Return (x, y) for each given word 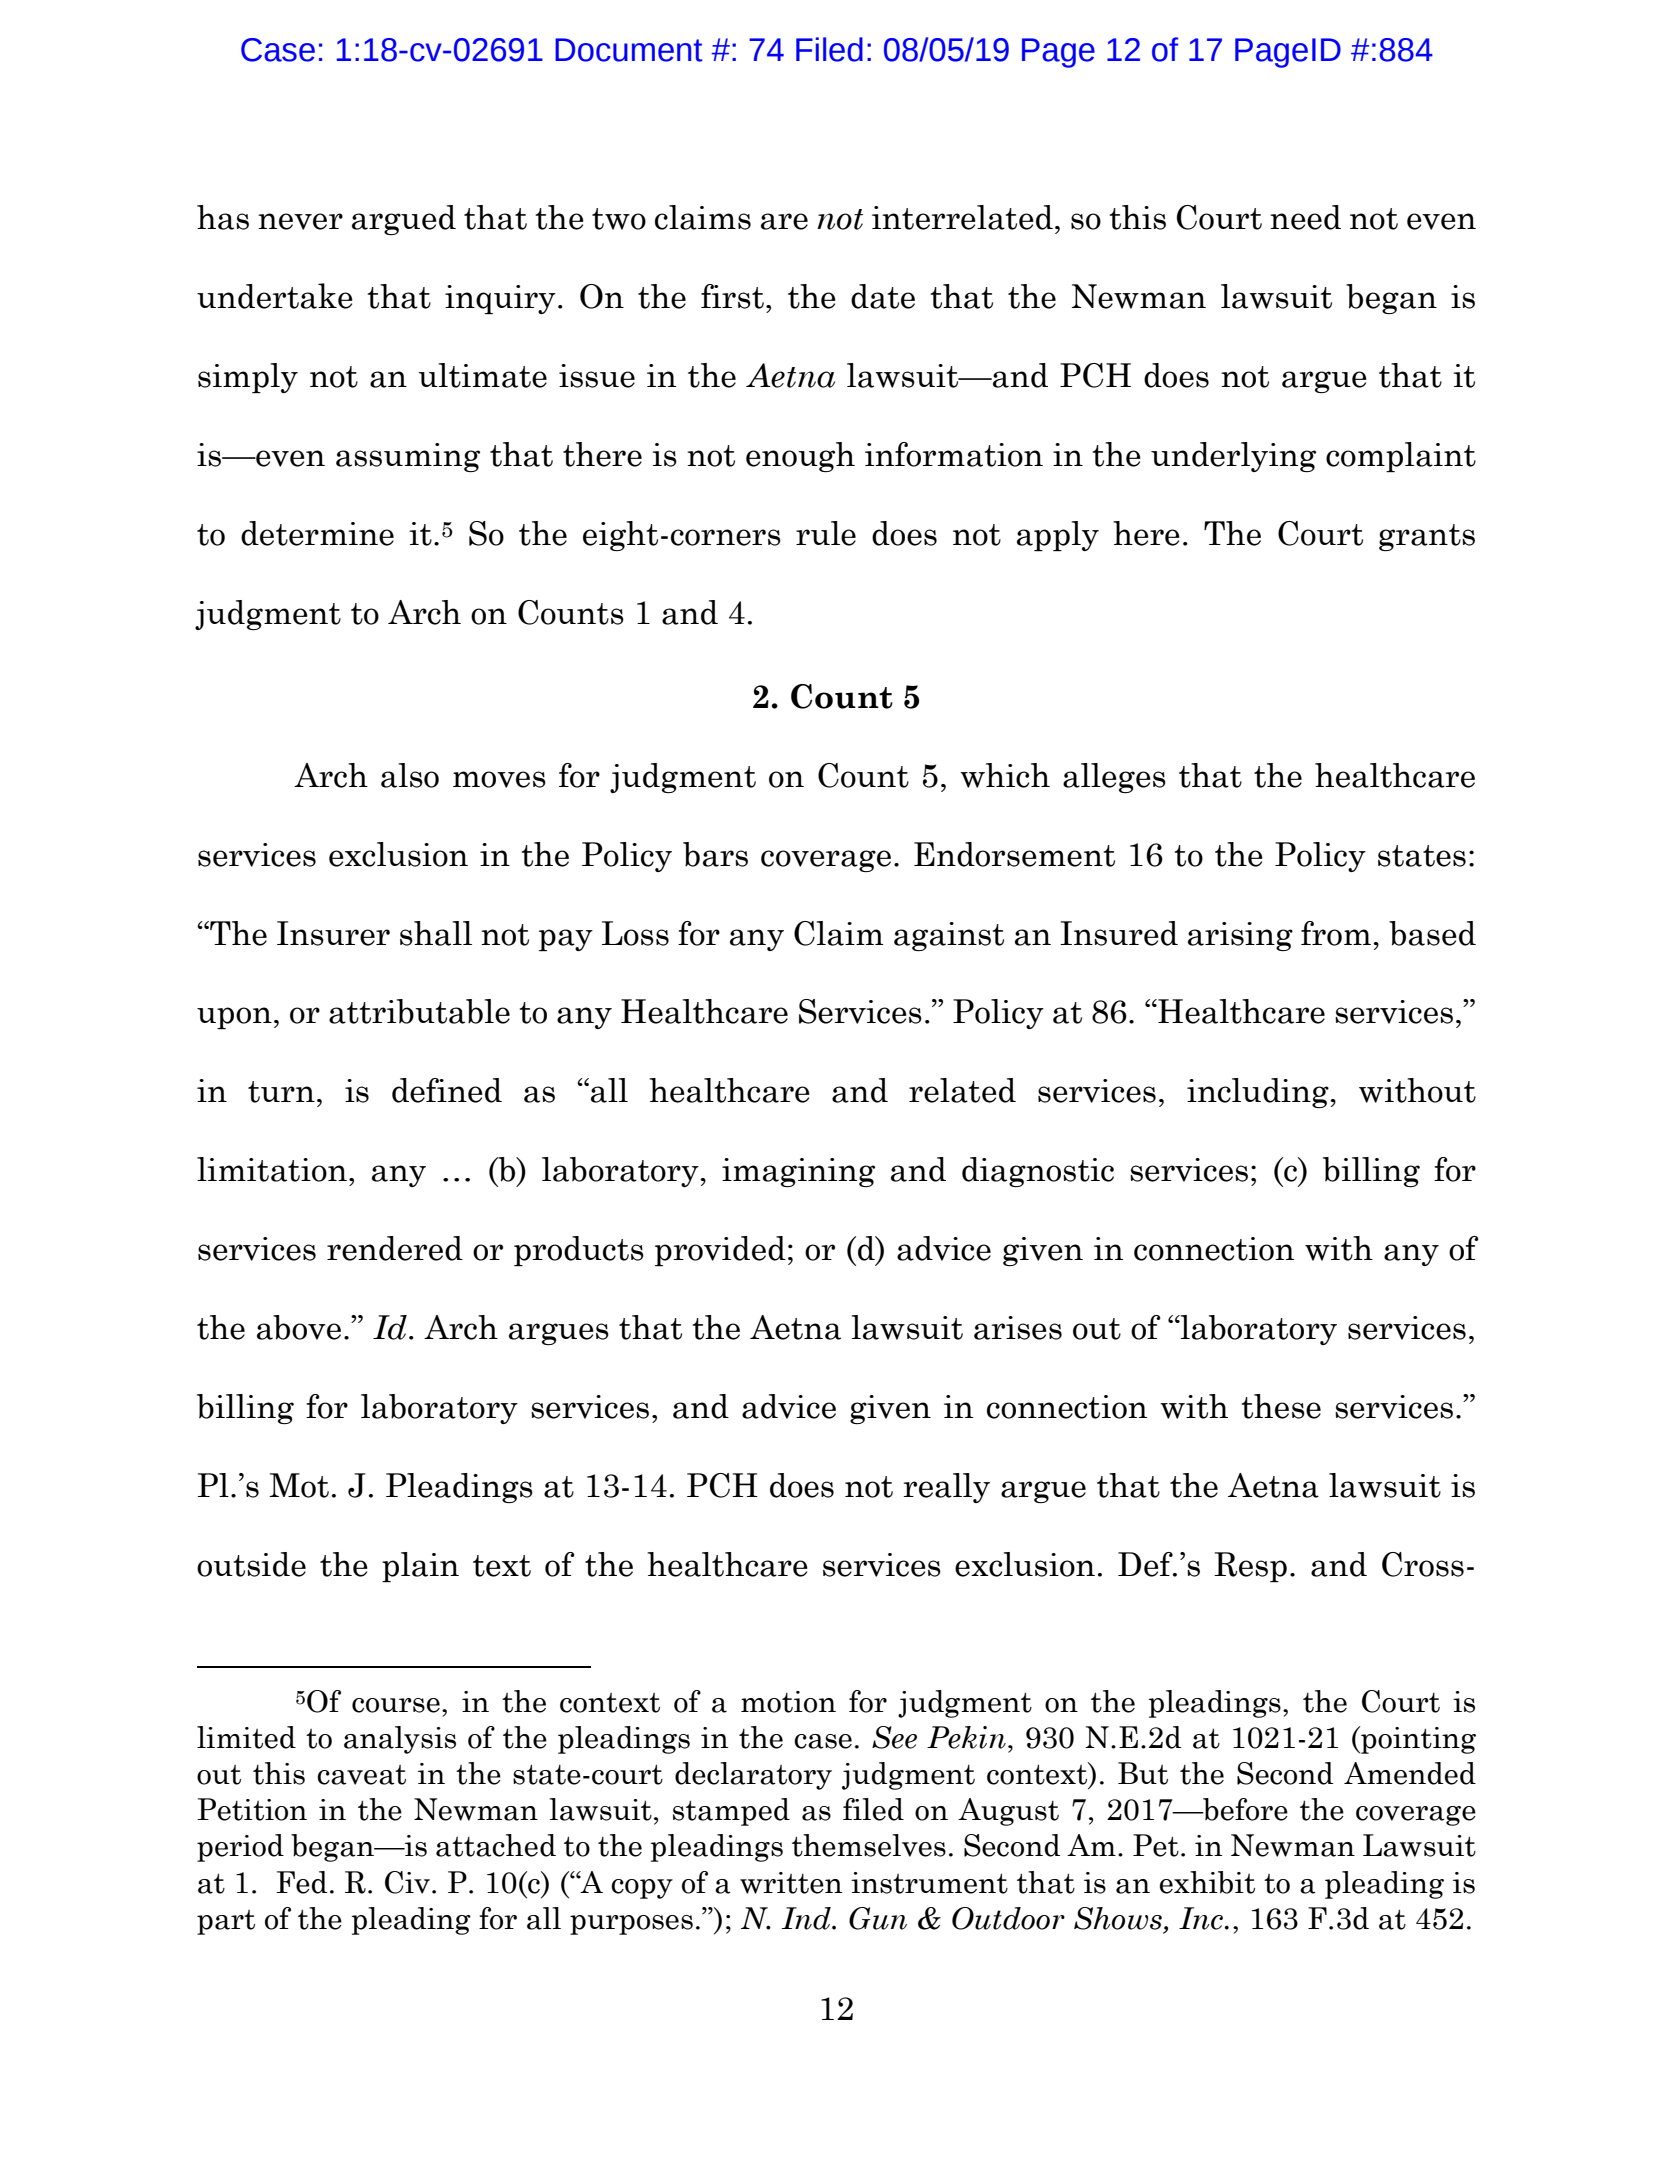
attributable (419, 1011)
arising (1240, 936)
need (1305, 217)
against (949, 936)
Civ (407, 1882)
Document (629, 50)
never (300, 221)
